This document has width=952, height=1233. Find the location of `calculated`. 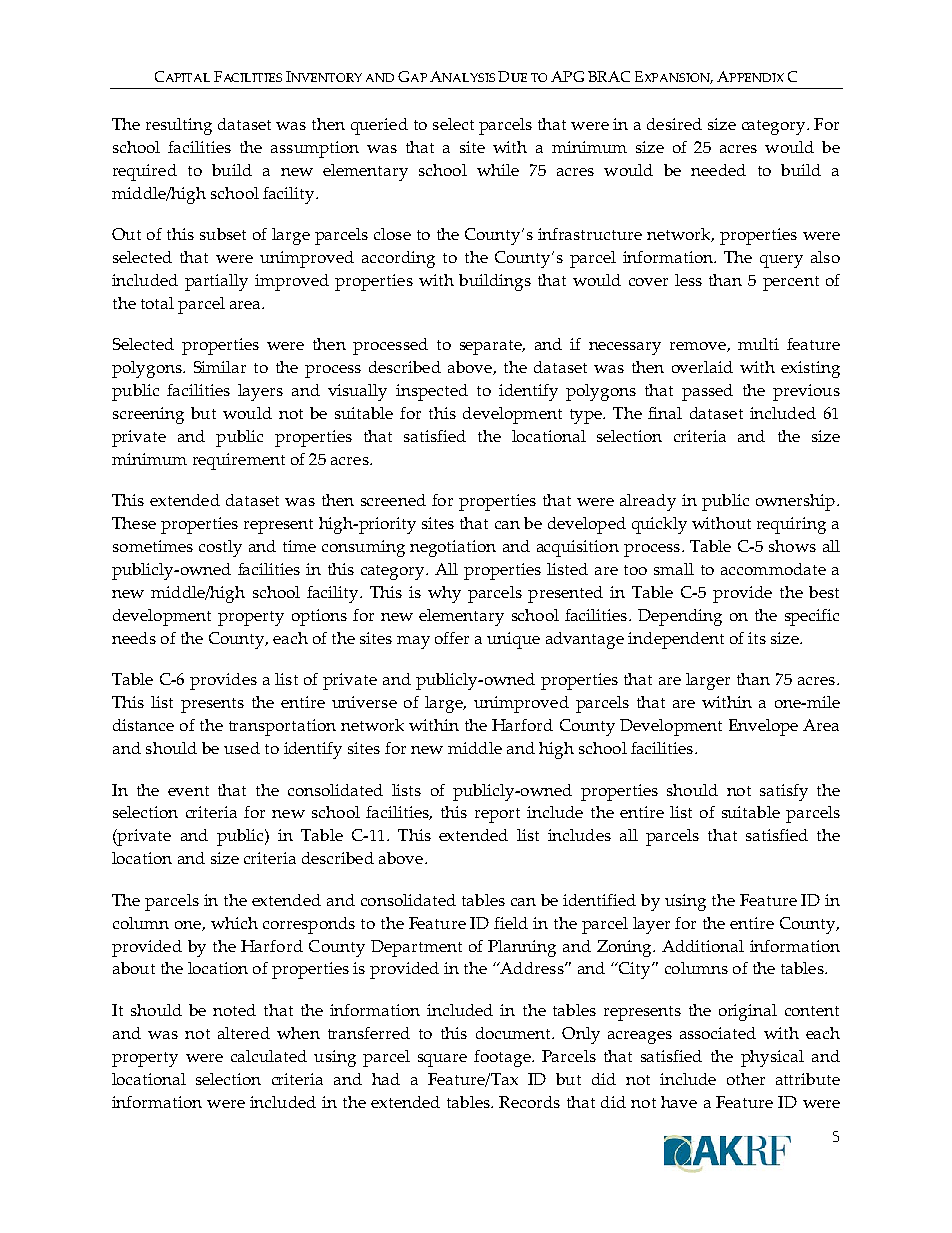

calculated is located at coordinates (269, 1056).
